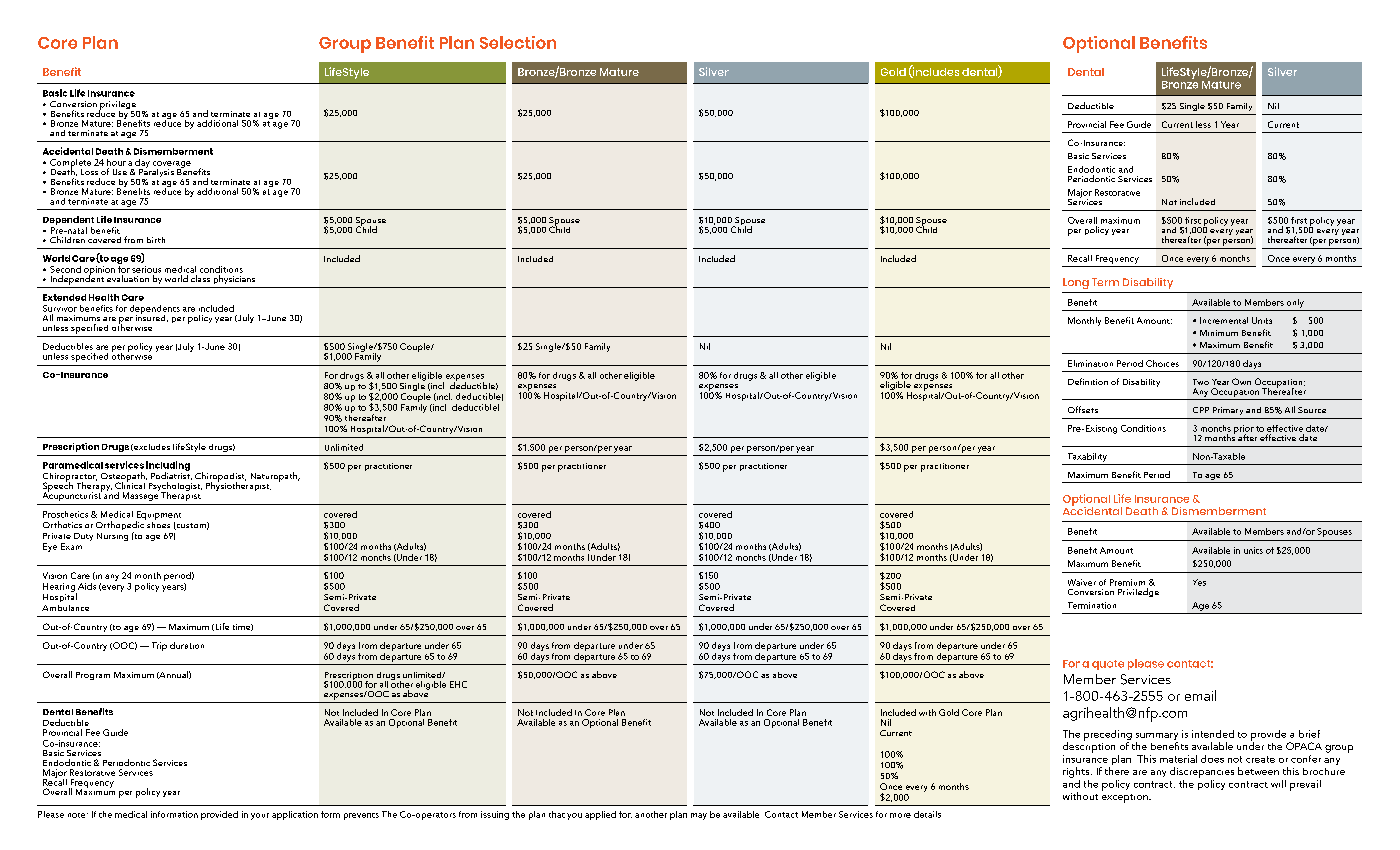  What do you see at coordinates (1127, 582) in the image?
I see `Premium` at bounding box center [1127, 582].
